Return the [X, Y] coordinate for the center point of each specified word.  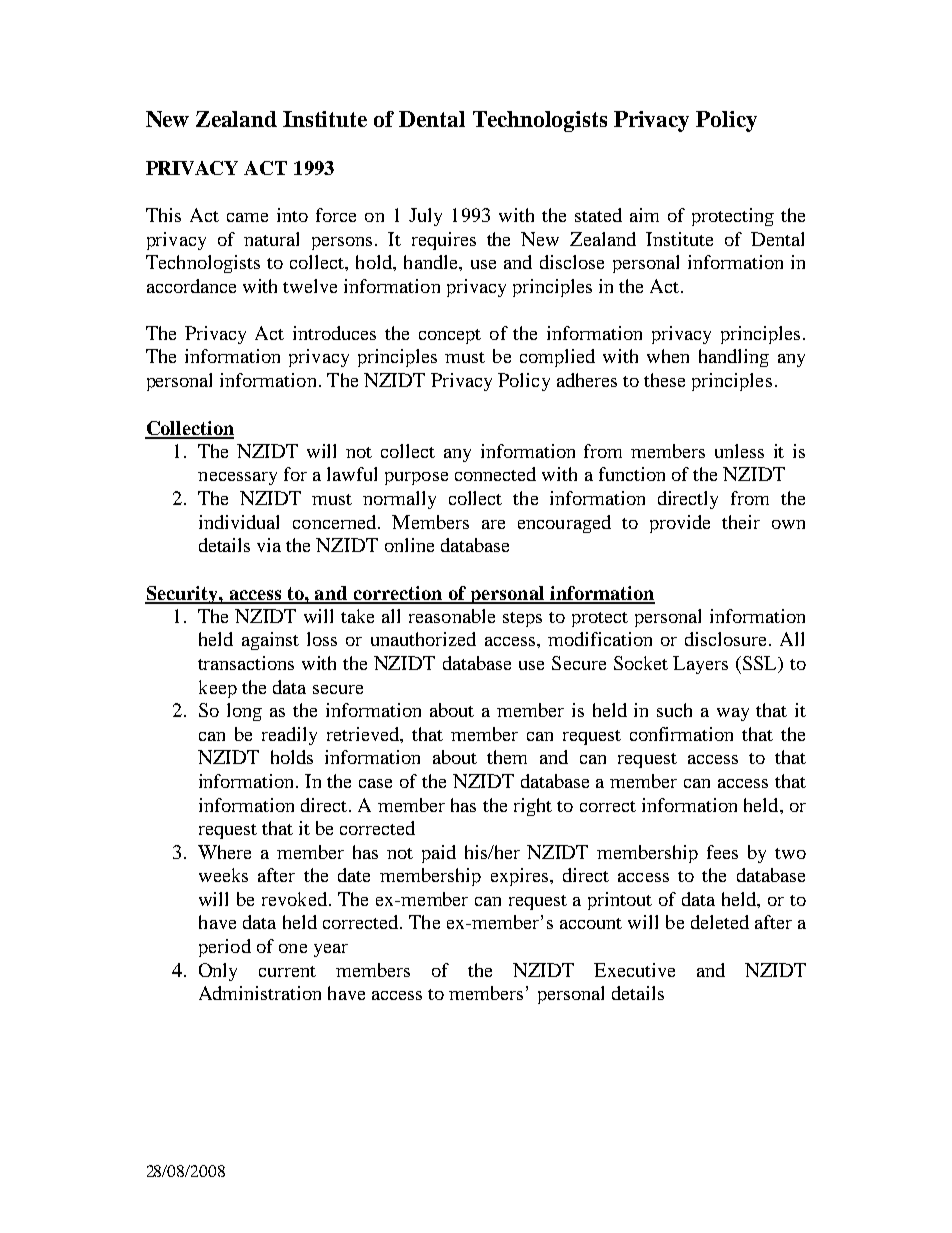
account [591, 923]
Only [218, 972]
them [507, 757]
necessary [237, 478]
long [244, 712]
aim [644, 215]
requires [444, 241]
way [733, 714]
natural [271, 239]
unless [739, 451]
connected [495, 474]
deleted [720, 922]
